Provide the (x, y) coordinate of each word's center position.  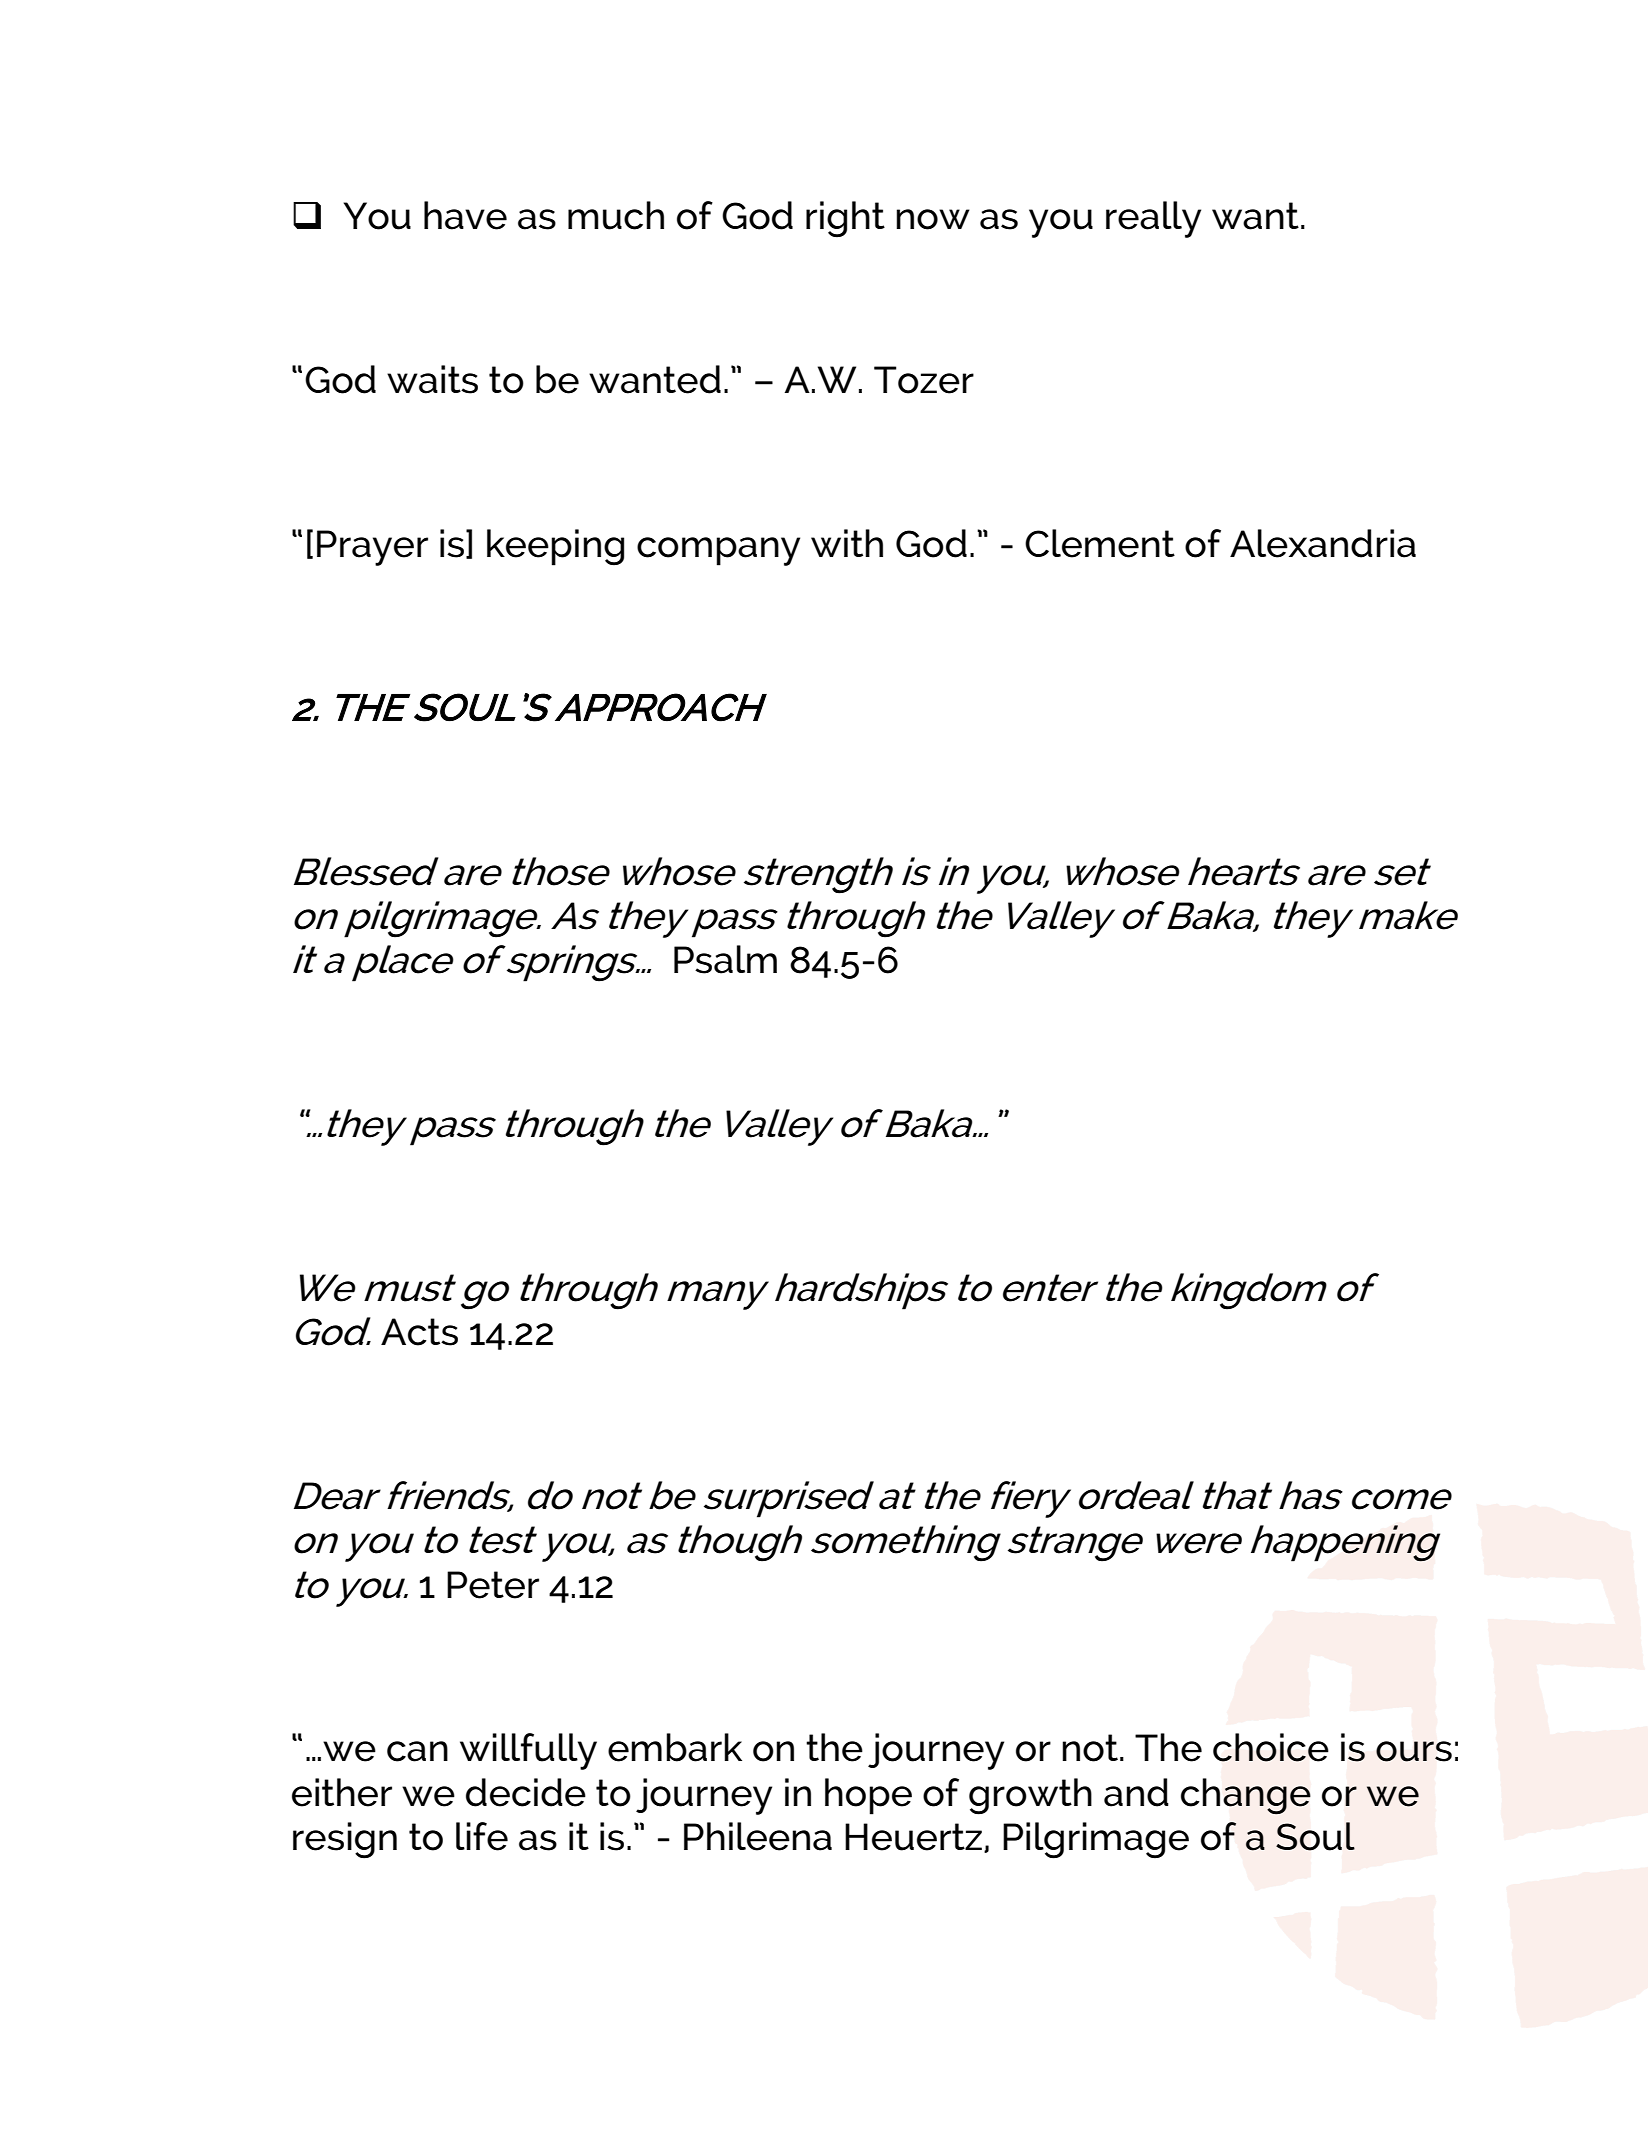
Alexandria (1323, 543)
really (1153, 219)
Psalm (725, 959)
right (845, 219)
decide (526, 1792)
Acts (419, 1332)
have (465, 215)
